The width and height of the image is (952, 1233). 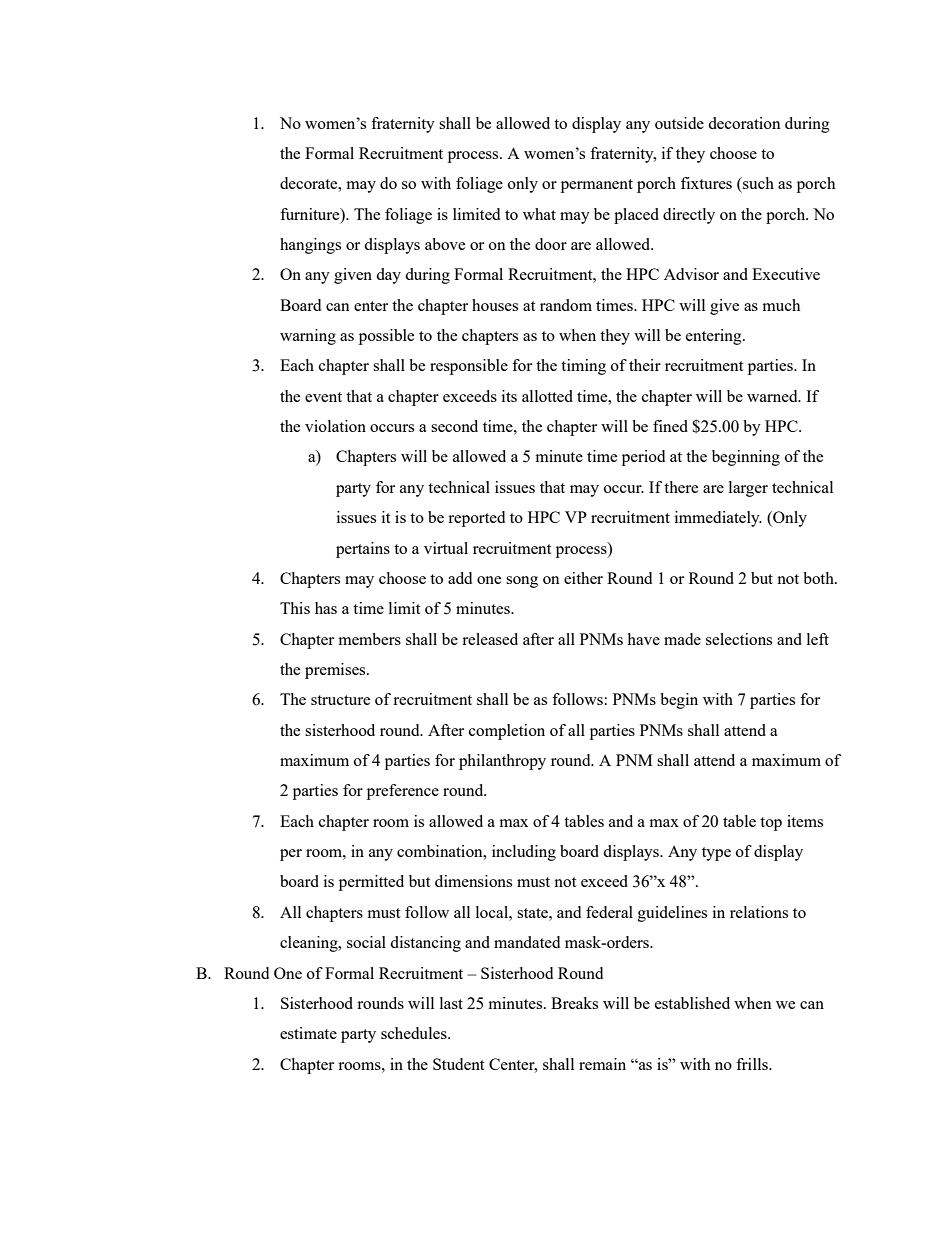 I want to click on hangings, so click(x=310, y=246).
